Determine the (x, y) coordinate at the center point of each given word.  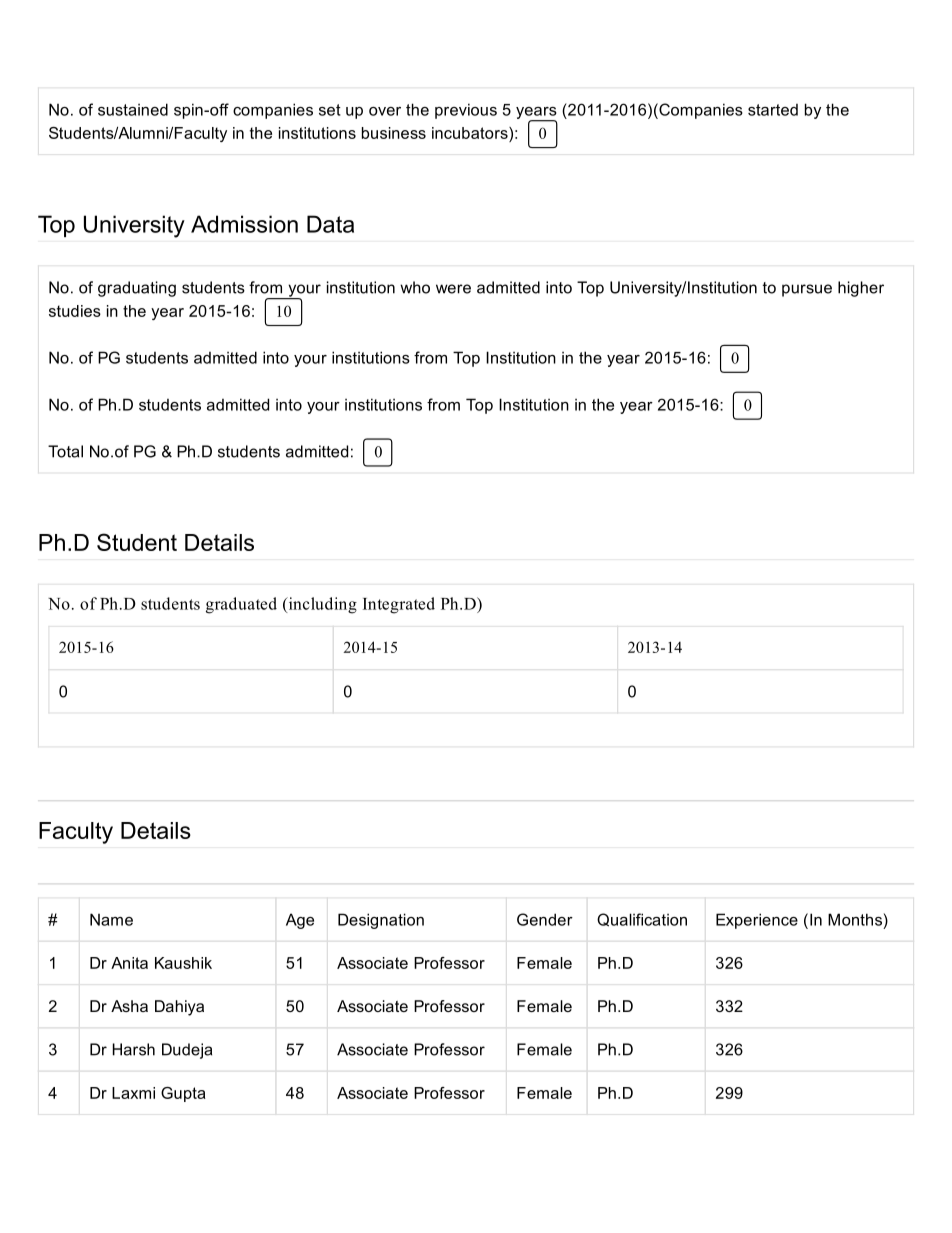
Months (855, 919)
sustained (133, 109)
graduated (241, 605)
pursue (807, 290)
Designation (381, 921)
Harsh (134, 1049)
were (453, 289)
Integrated (399, 605)
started (773, 110)
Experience (757, 921)
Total (65, 451)
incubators (471, 133)
